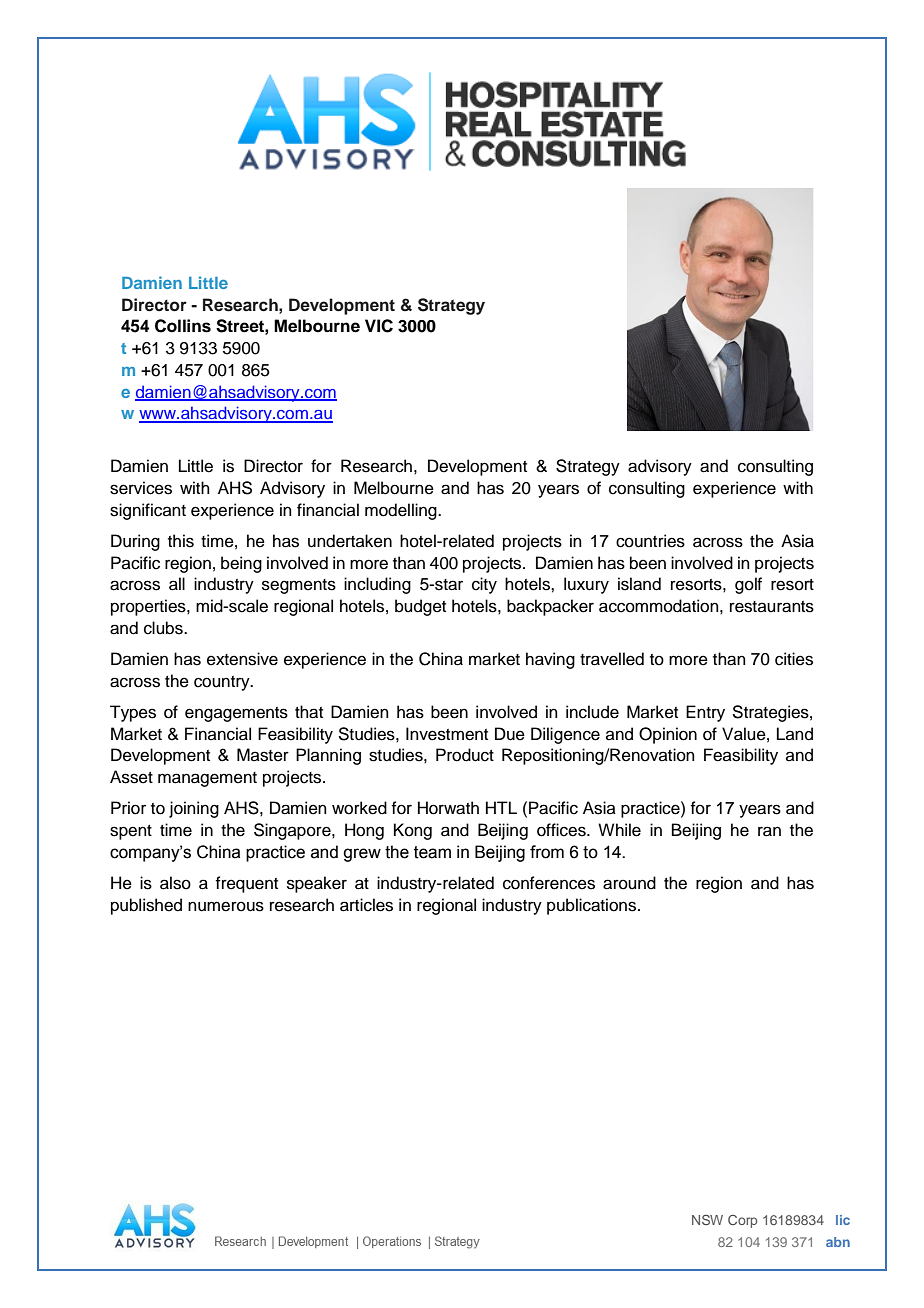 Image resolution: width=924 pixels, height=1308 pixels. Describe the element at coordinates (629, 883) in the screenshot. I see `around` at that location.
